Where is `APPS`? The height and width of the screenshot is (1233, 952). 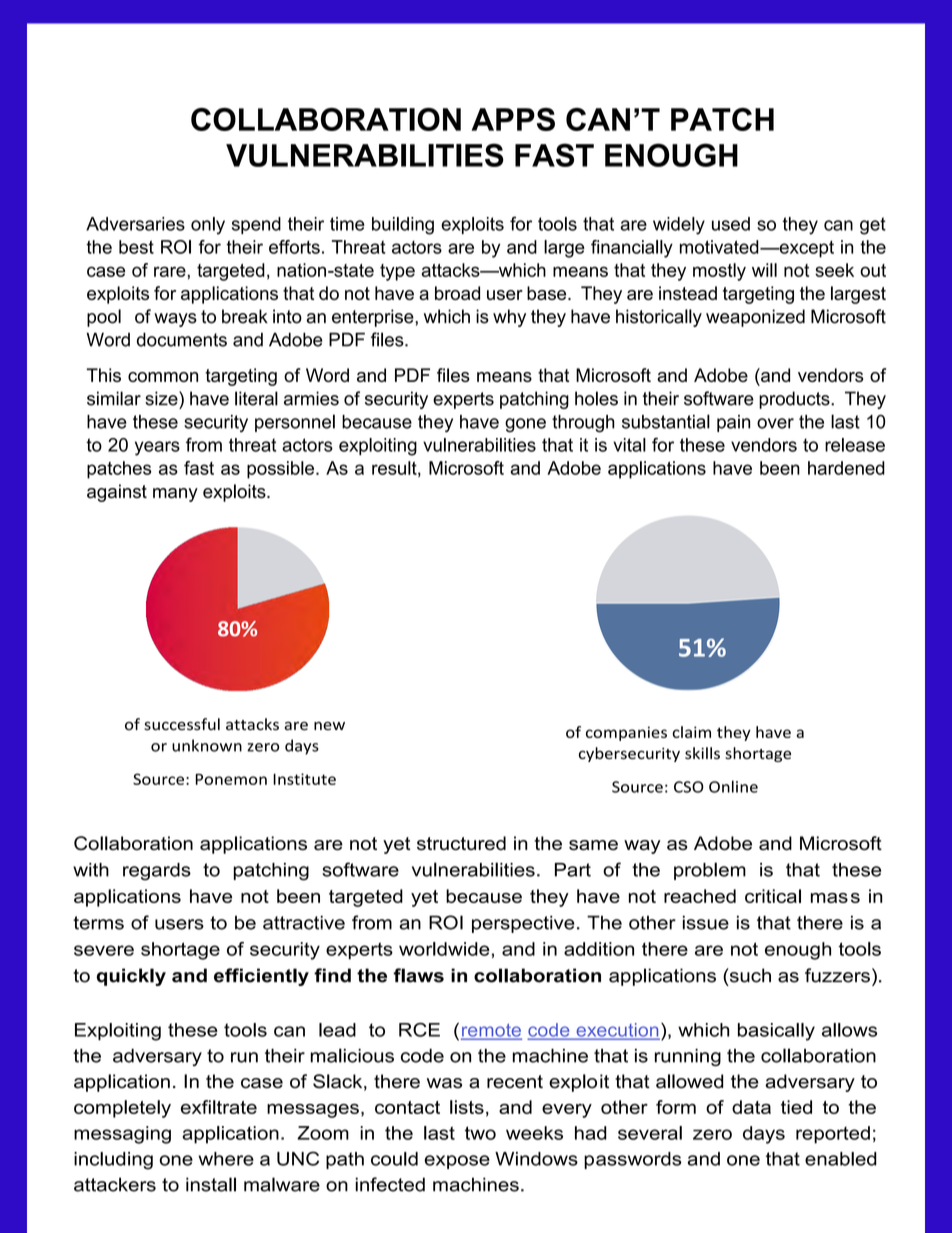
APPS is located at coordinates (513, 119).
